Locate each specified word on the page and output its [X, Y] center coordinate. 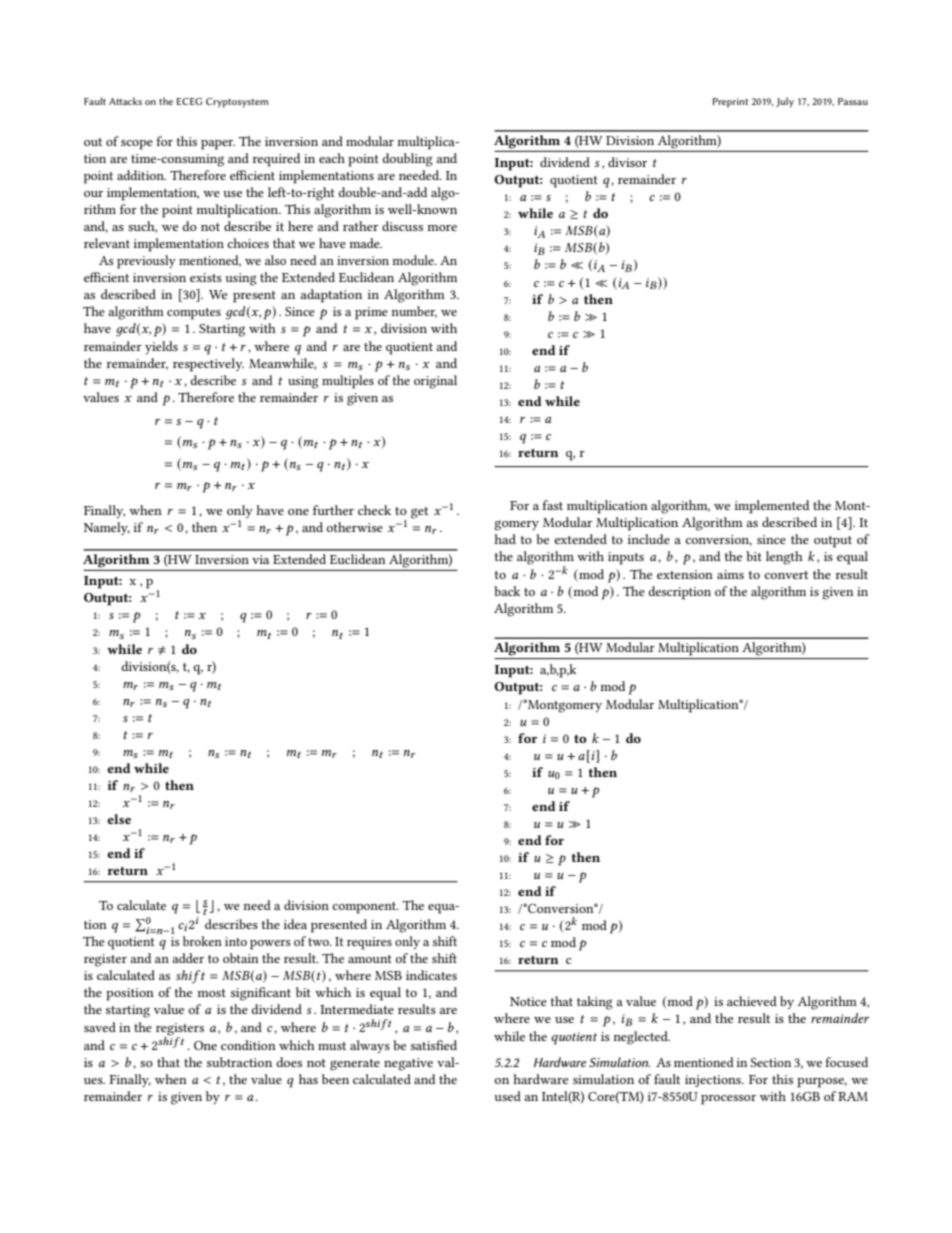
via [260, 559]
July [785, 102]
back [507, 591]
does [289, 1062]
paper [218, 145]
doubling [407, 160]
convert [786, 575]
